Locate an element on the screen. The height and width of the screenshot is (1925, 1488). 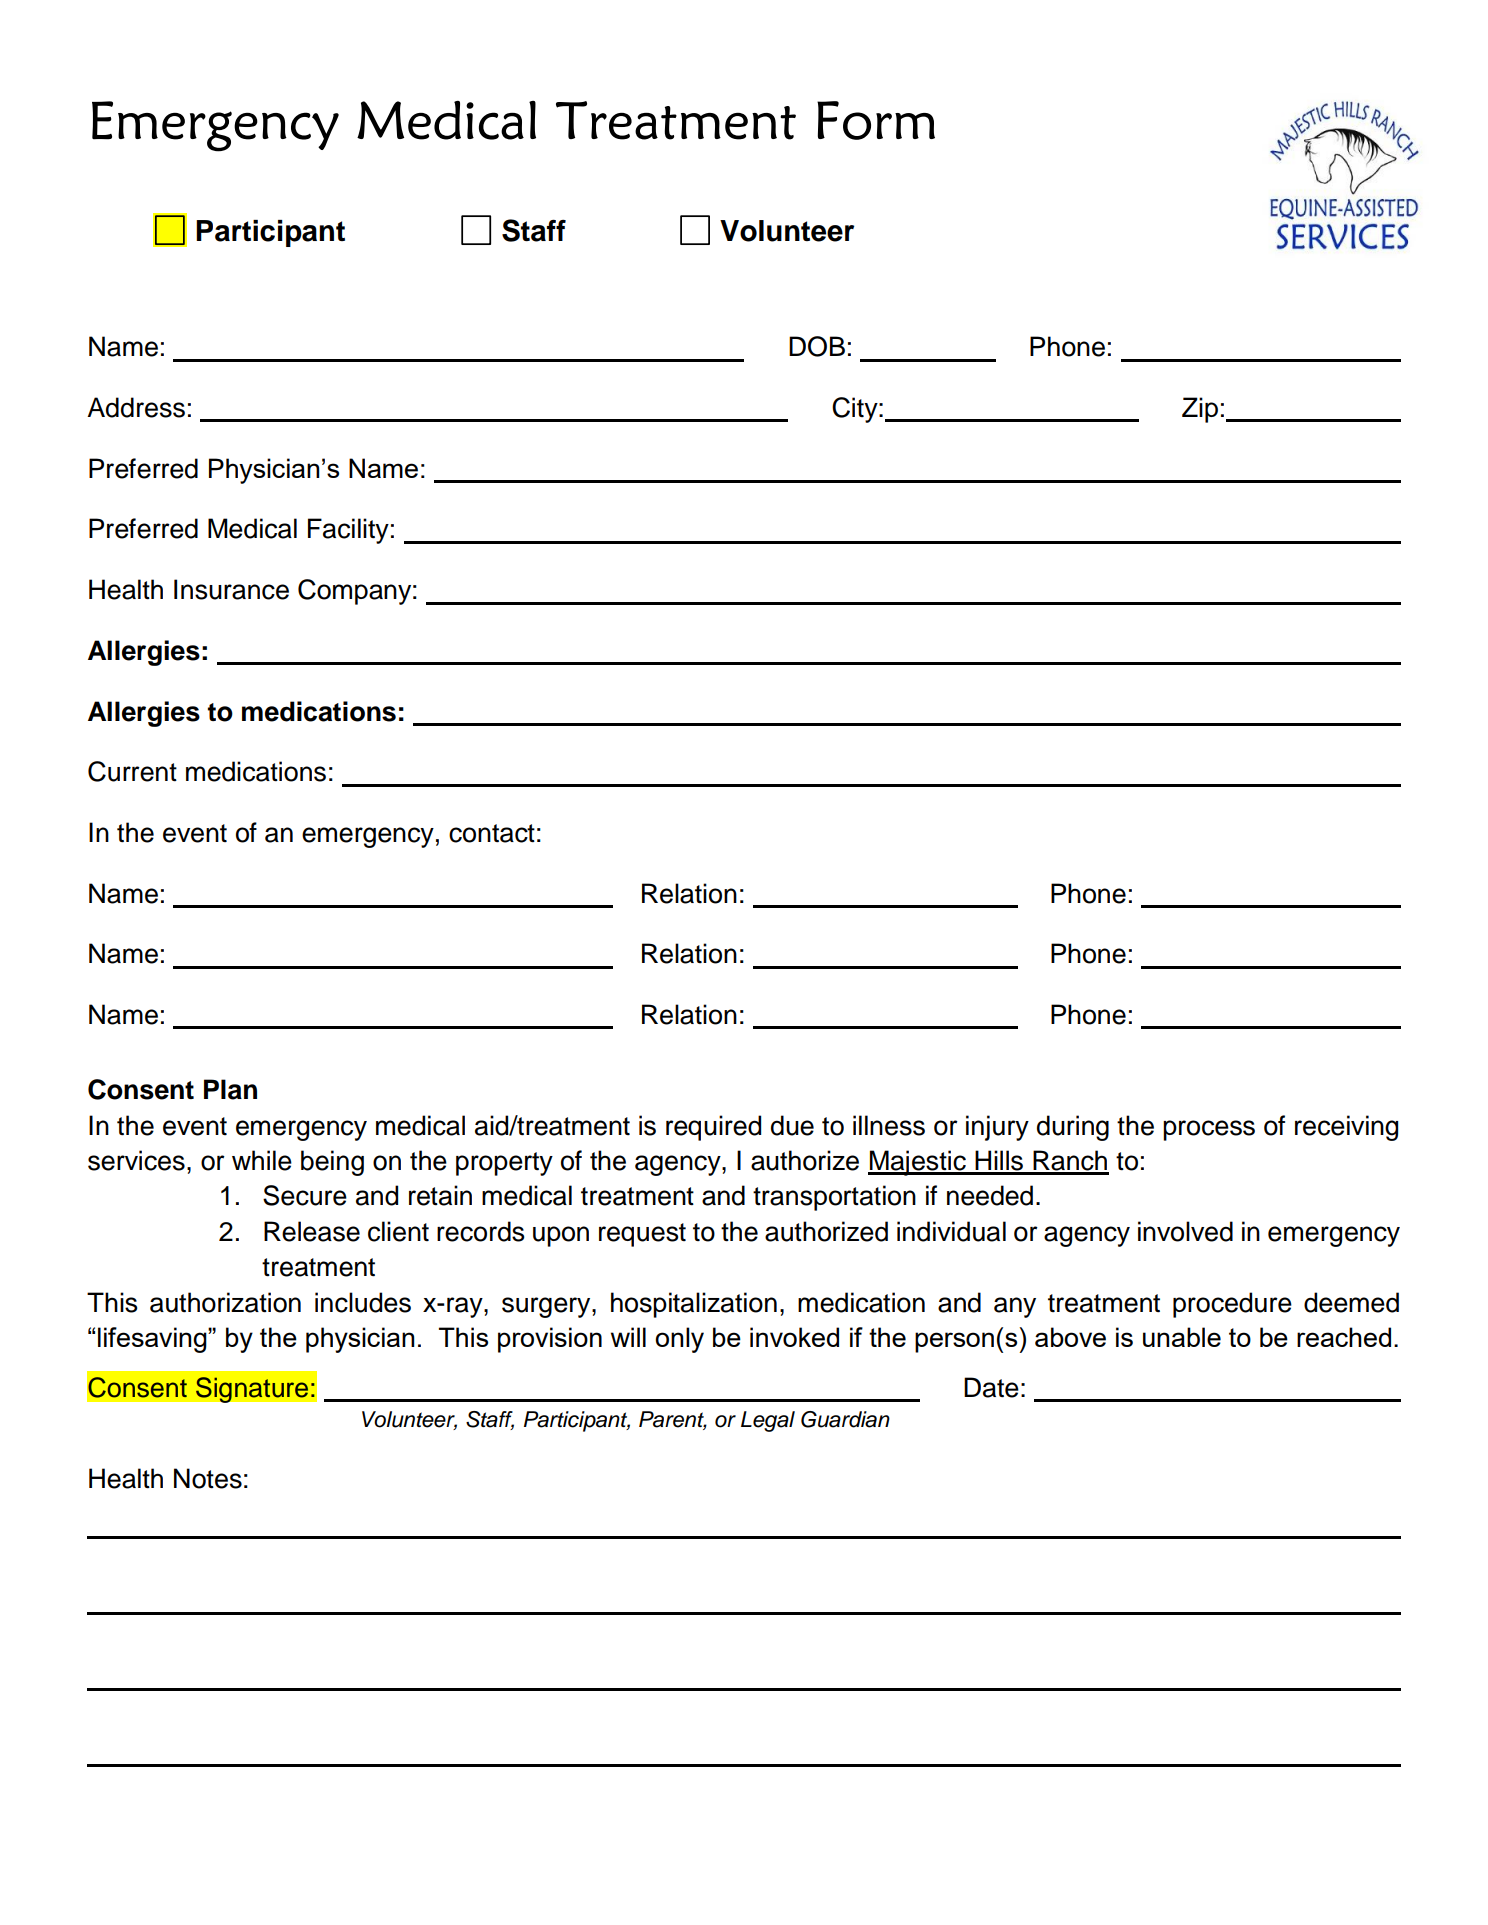
during is located at coordinates (1073, 1128).
